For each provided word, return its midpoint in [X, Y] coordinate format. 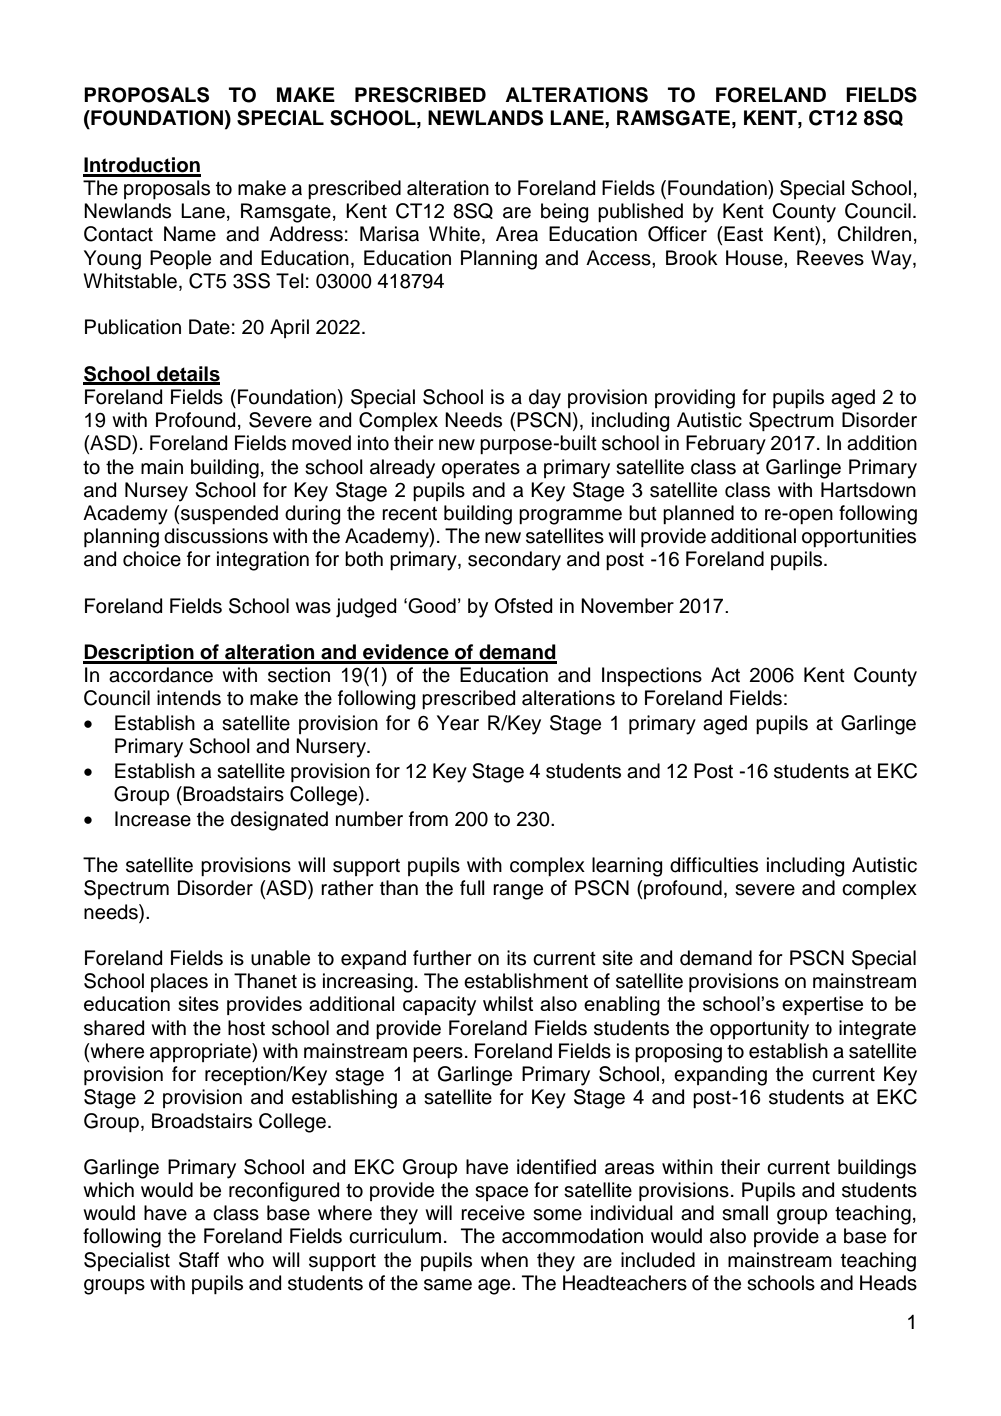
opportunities [859, 537]
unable [280, 958]
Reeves [830, 258]
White [454, 234]
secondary [514, 561]
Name [190, 234]
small [745, 1213]
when [504, 1260]
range [518, 892]
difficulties [714, 865]
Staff [199, 1260]
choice [152, 559]
